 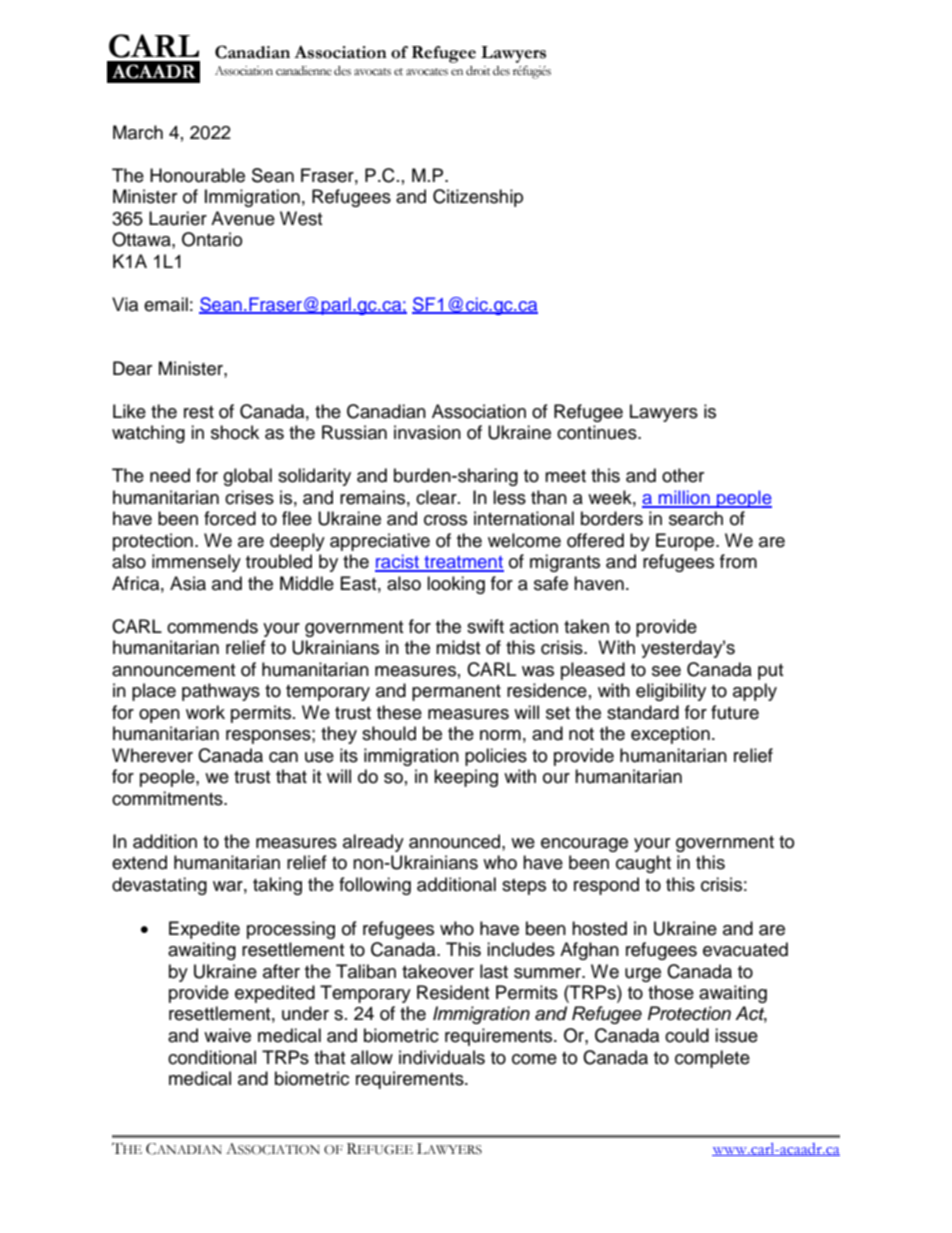 I want to click on droit, so click(x=478, y=71).
